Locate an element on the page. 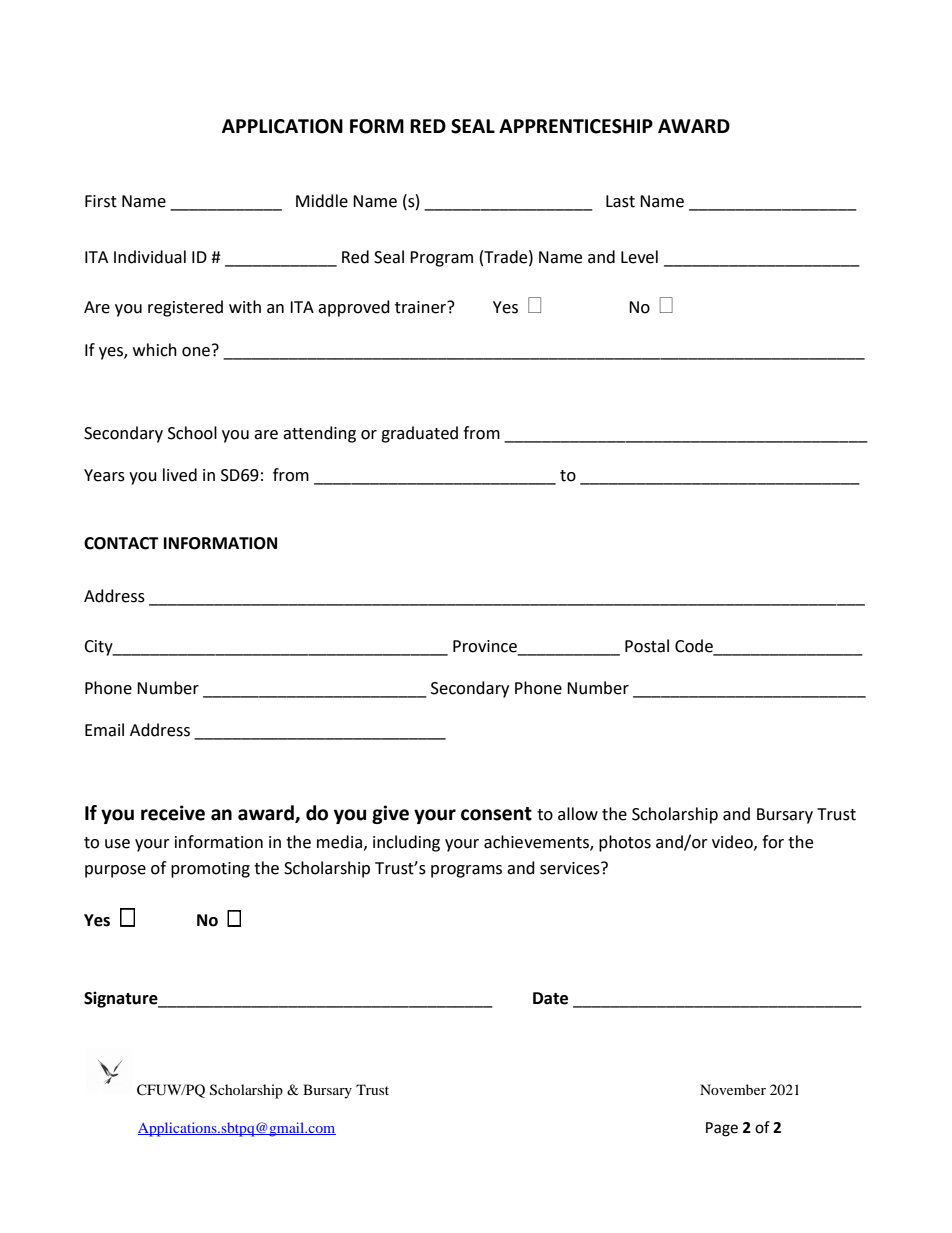 This image has height=1233, width=952. Last is located at coordinates (620, 201).
